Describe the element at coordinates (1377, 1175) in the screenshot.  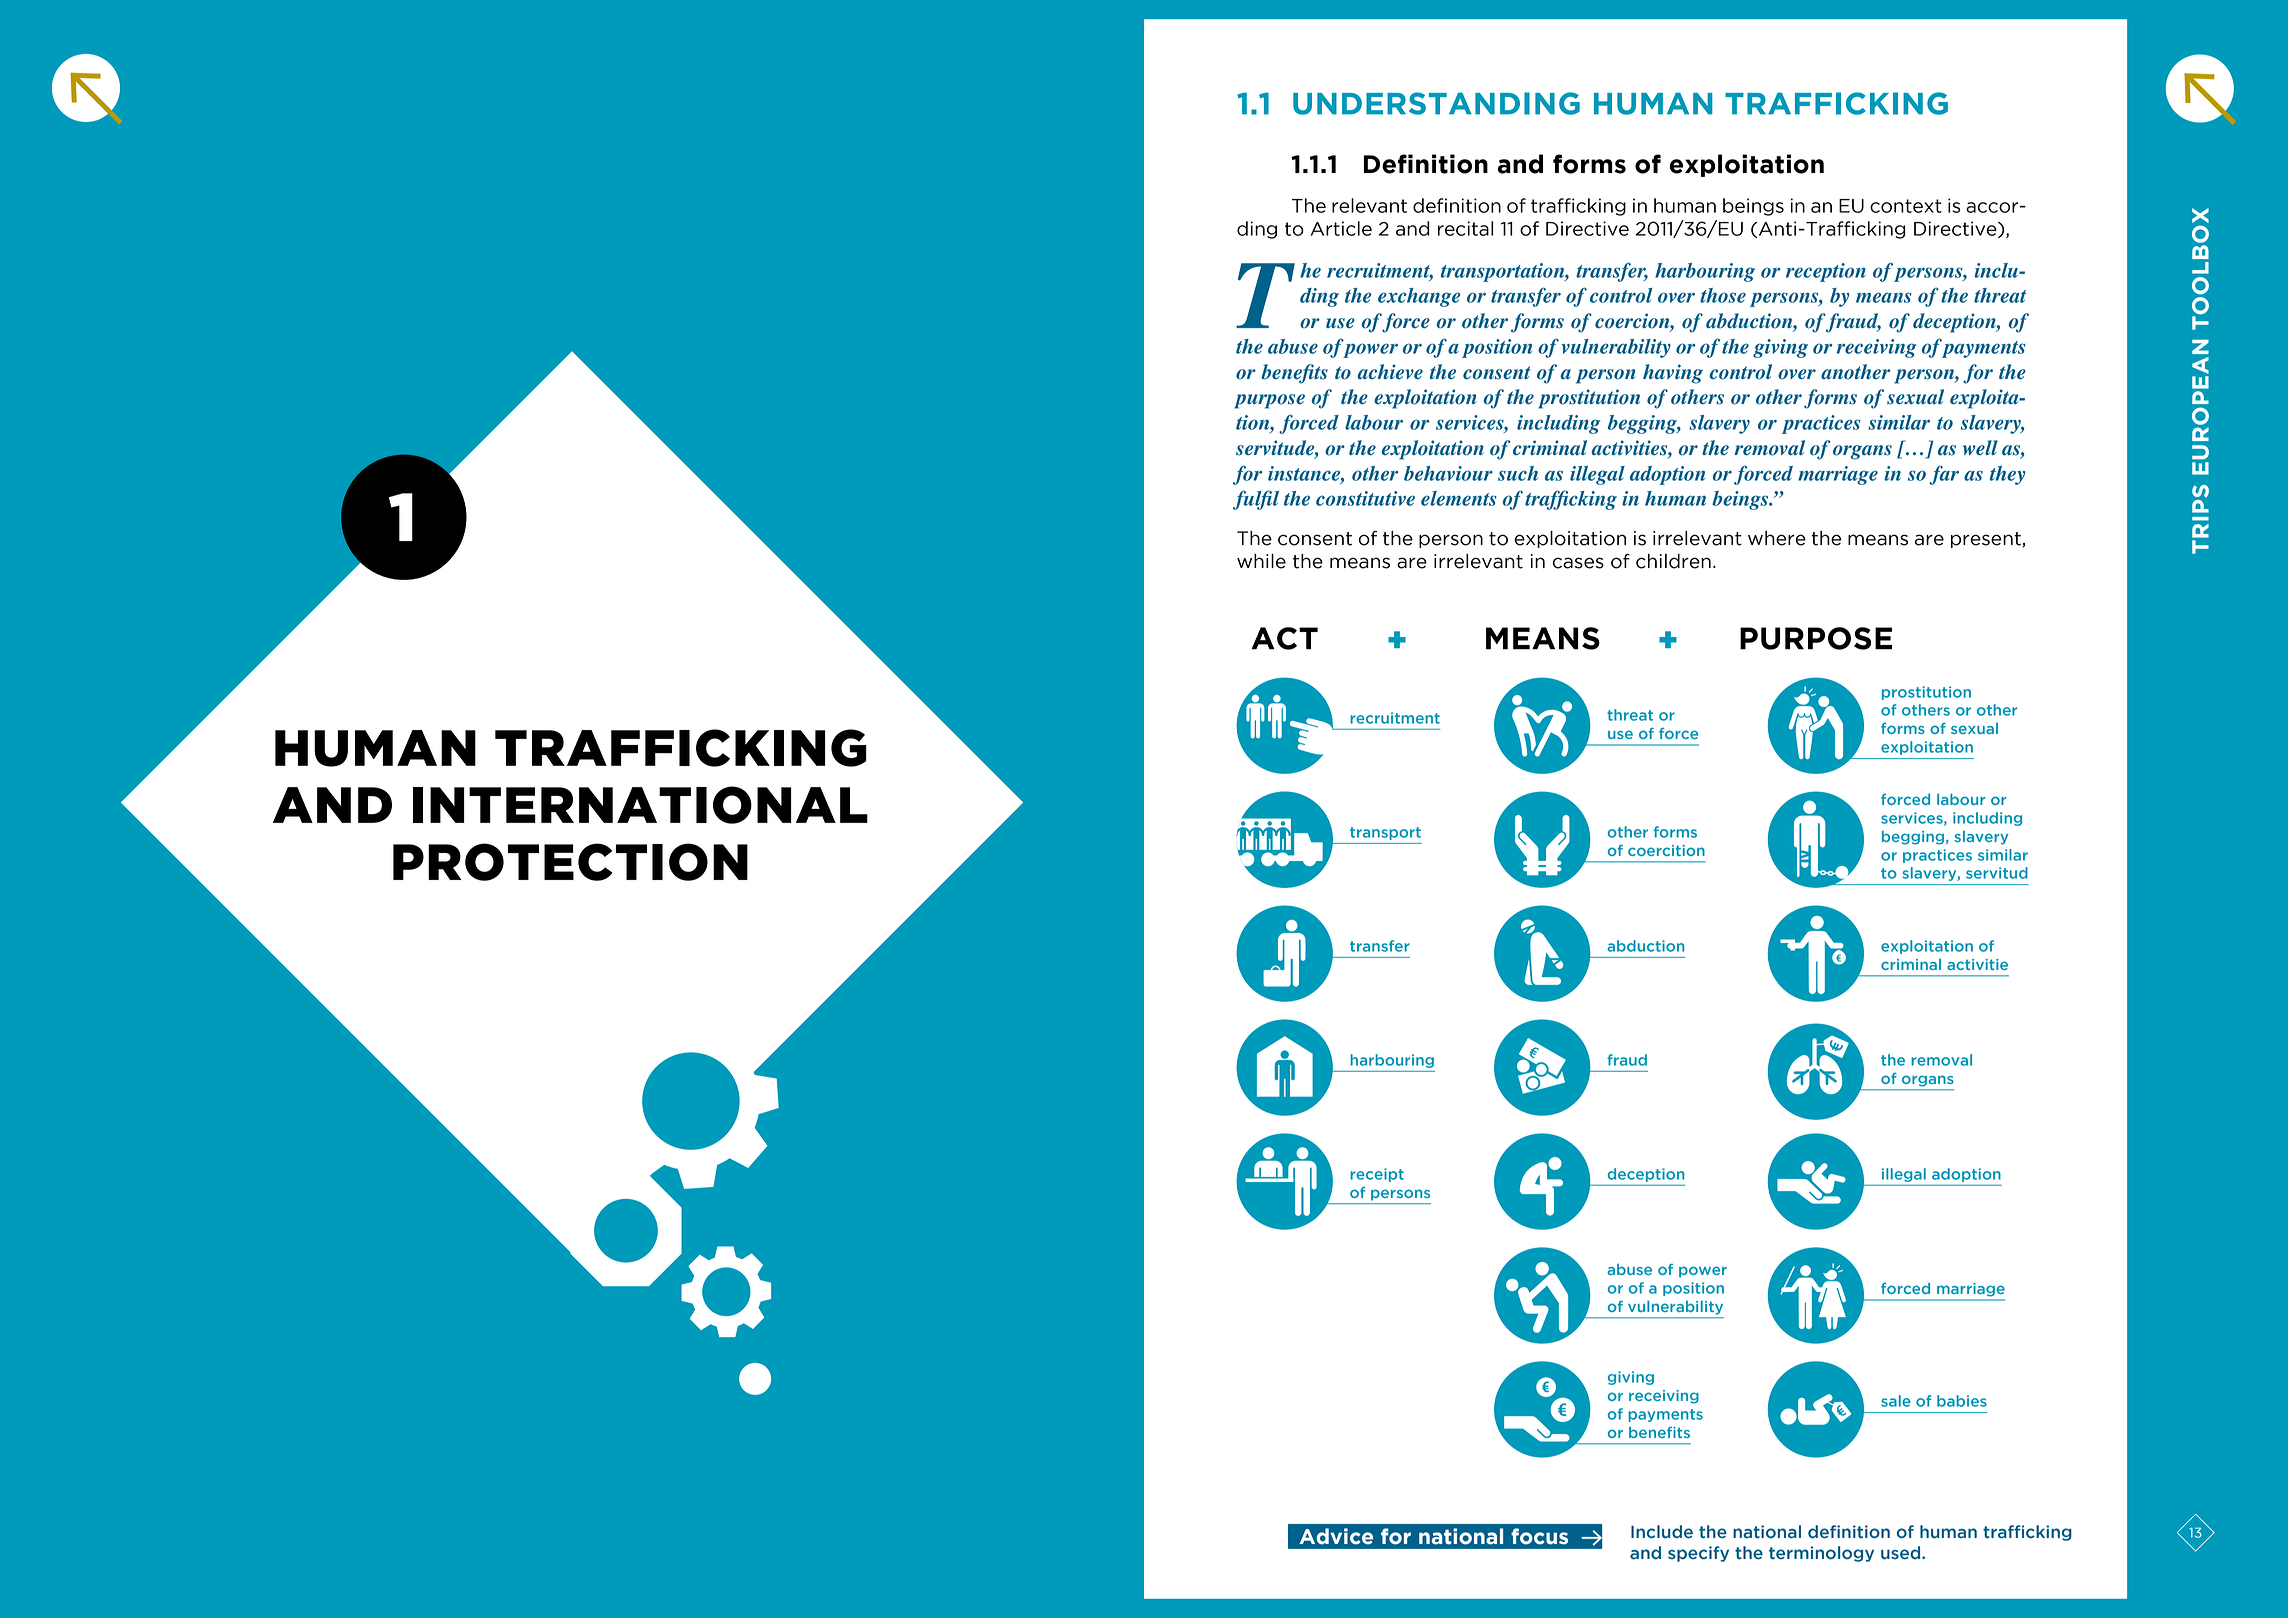
I see `receipt` at that location.
